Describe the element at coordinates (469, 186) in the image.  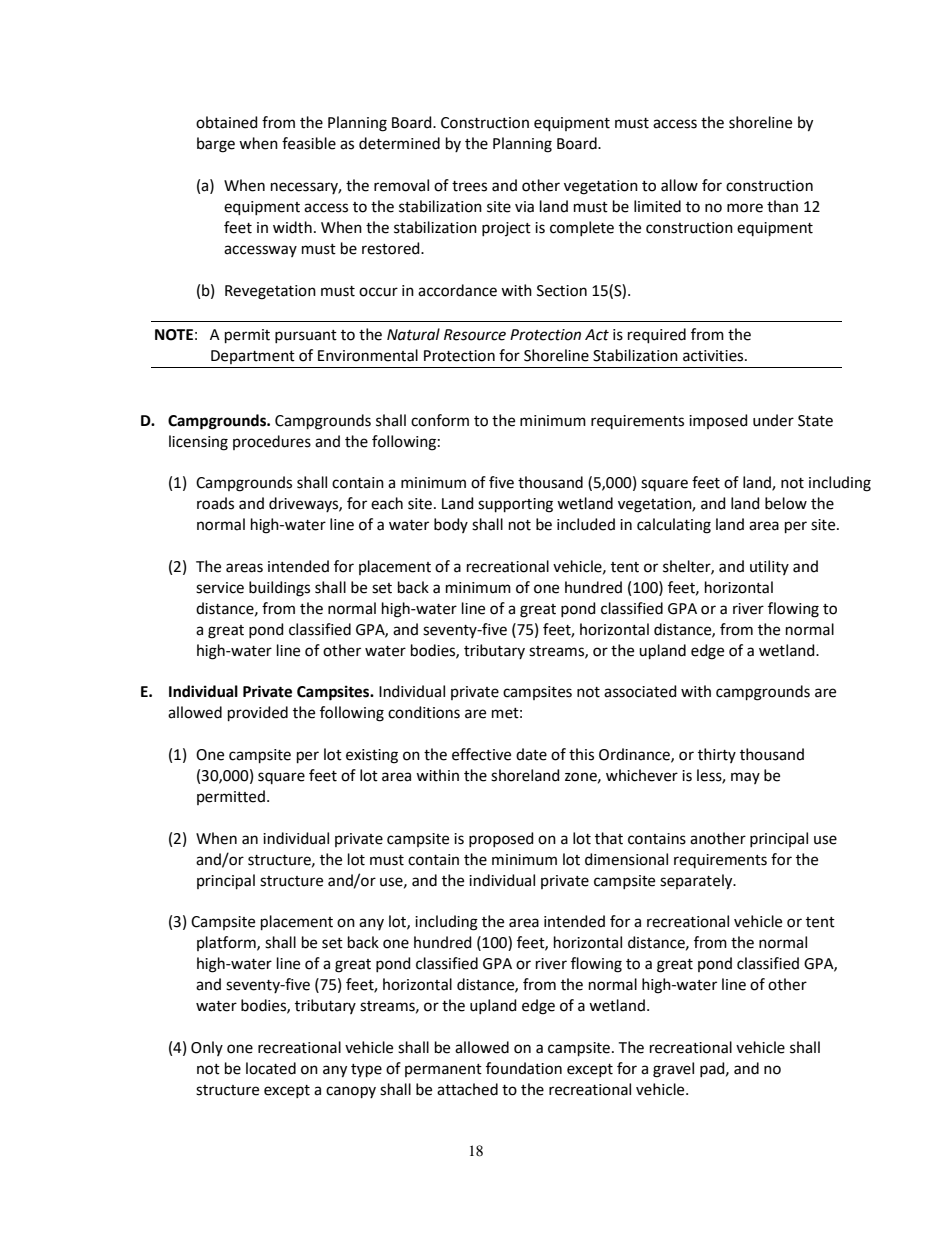
I see `trees` at that location.
